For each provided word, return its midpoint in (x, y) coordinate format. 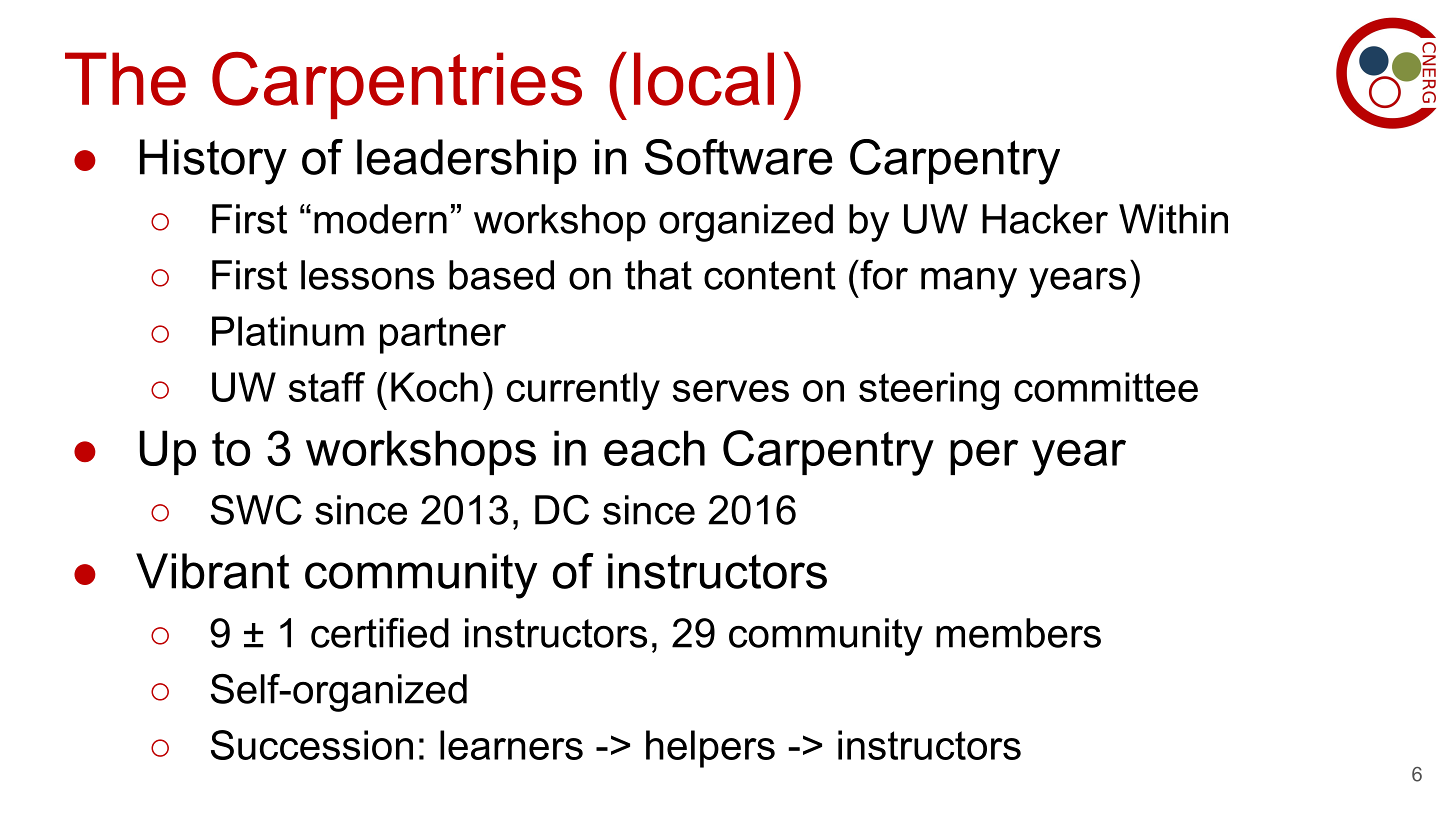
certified (380, 633)
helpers (710, 749)
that (658, 275)
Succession (312, 745)
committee (1106, 387)
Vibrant (213, 571)
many (969, 283)
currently (583, 391)
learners (511, 745)
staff (327, 387)
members (1018, 633)
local (704, 79)
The (125, 79)
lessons (367, 275)
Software (739, 157)
